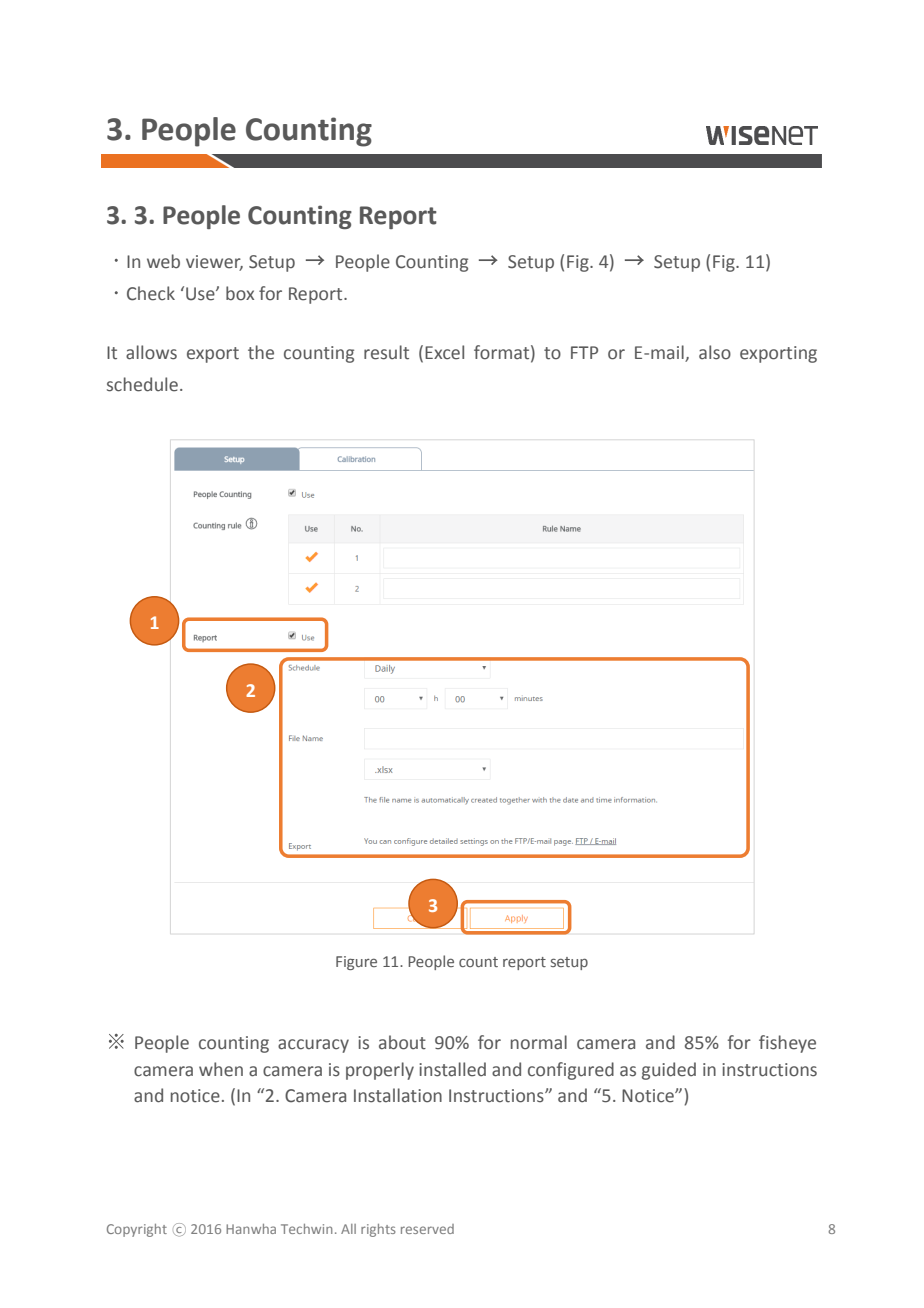 The image size is (924, 1308). What do you see at coordinates (137, 1230) in the screenshot?
I see `Copyright` at bounding box center [137, 1230].
